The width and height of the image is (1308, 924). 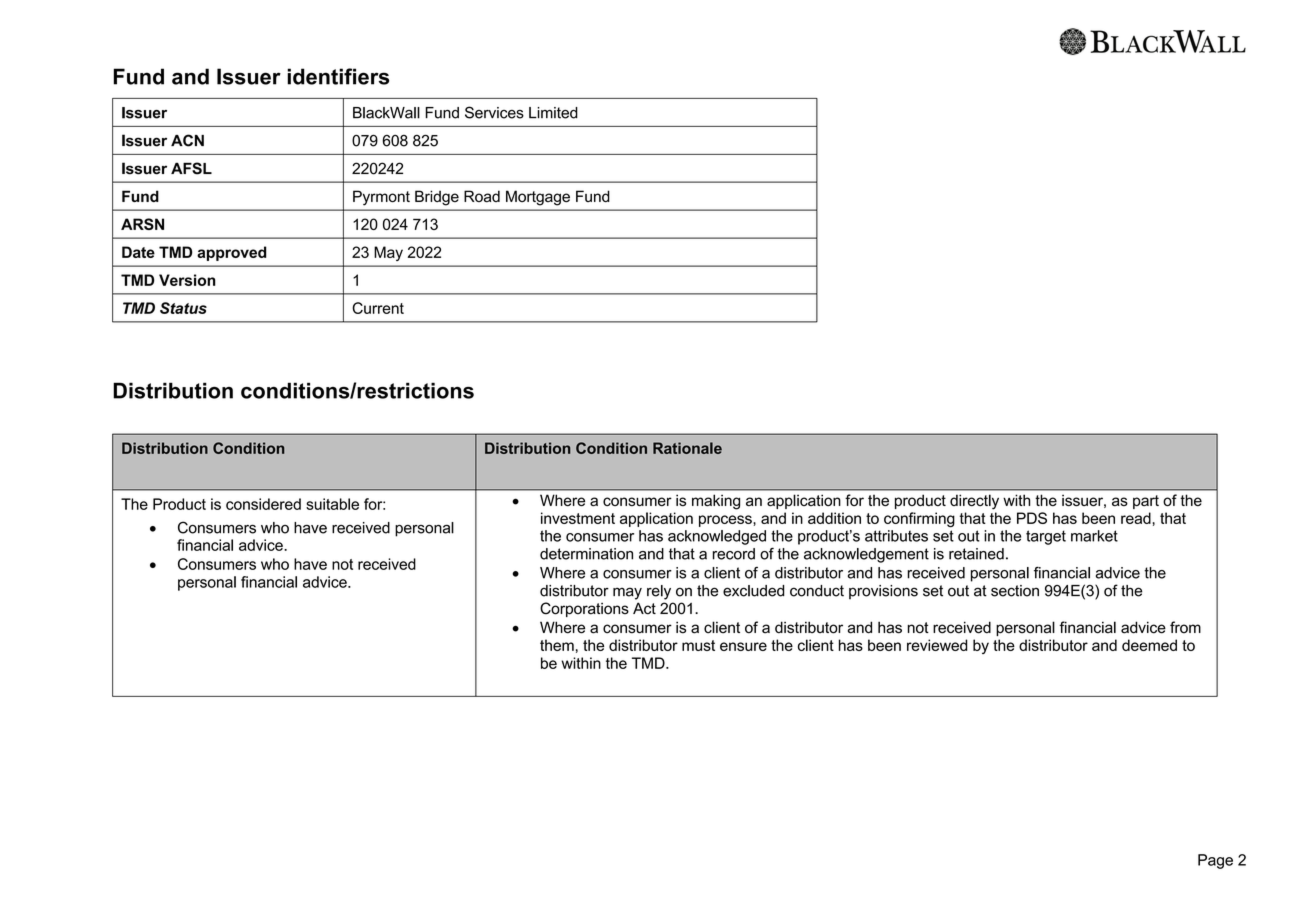 I want to click on Rationale, so click(x=687, y=448).
